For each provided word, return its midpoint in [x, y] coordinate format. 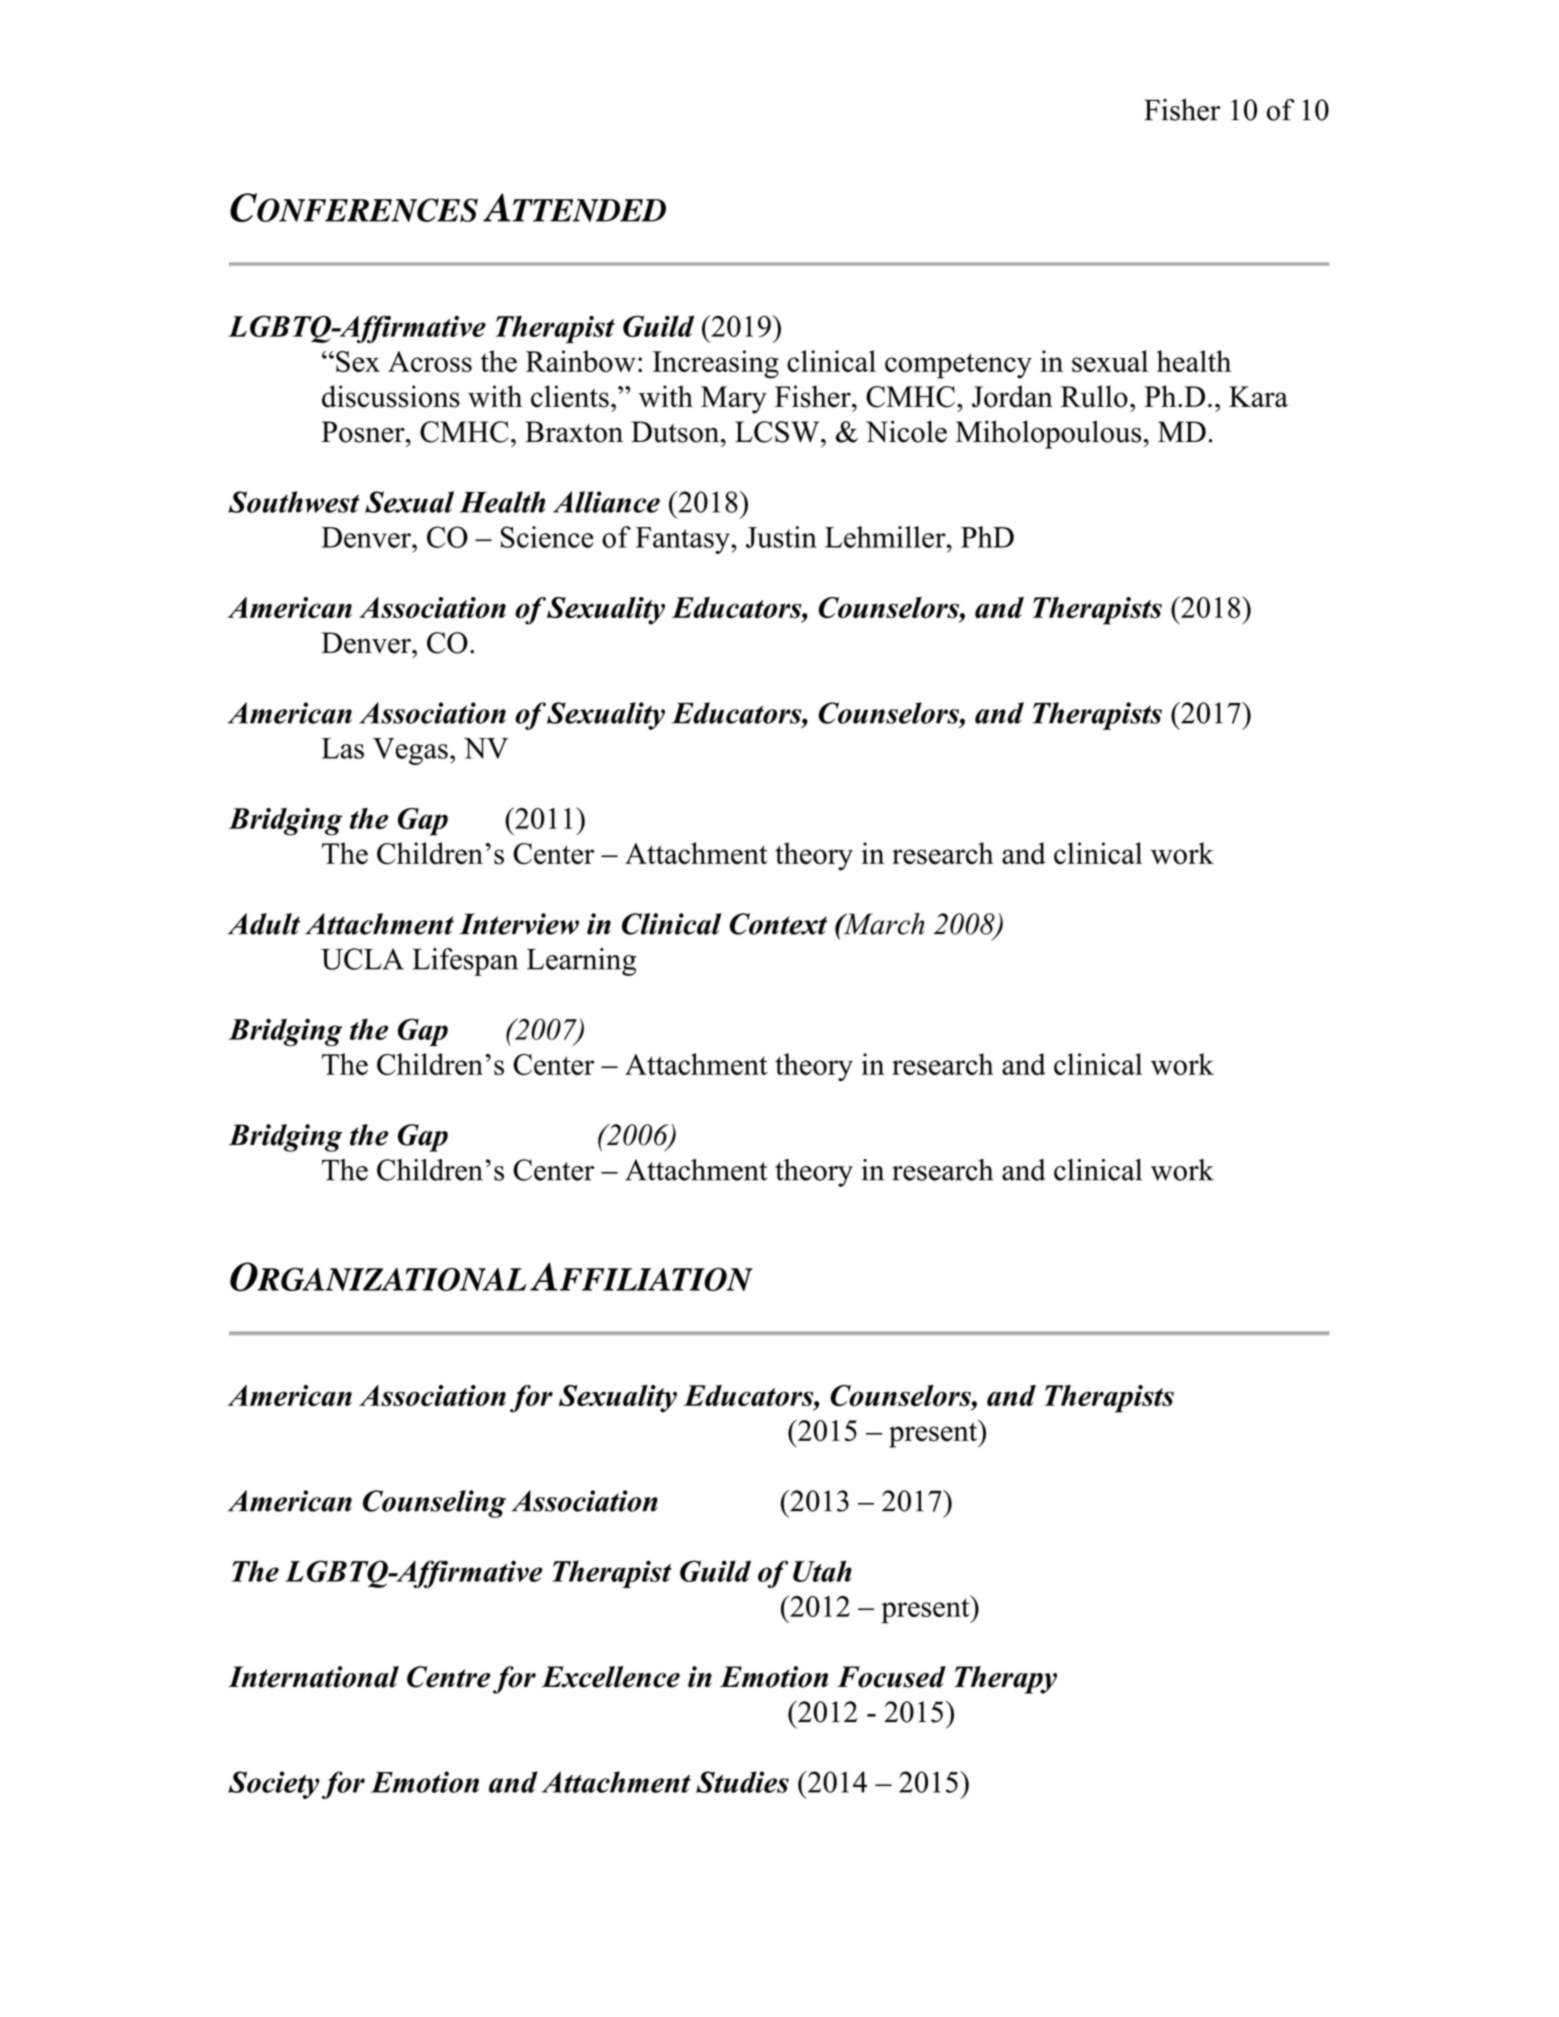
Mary [734, 400]
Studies [742, 1782]
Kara [1258, 396]
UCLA [362, 959]
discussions [391, 396]
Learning [581, 962]
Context [778, 924]
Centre [448, 1677]
